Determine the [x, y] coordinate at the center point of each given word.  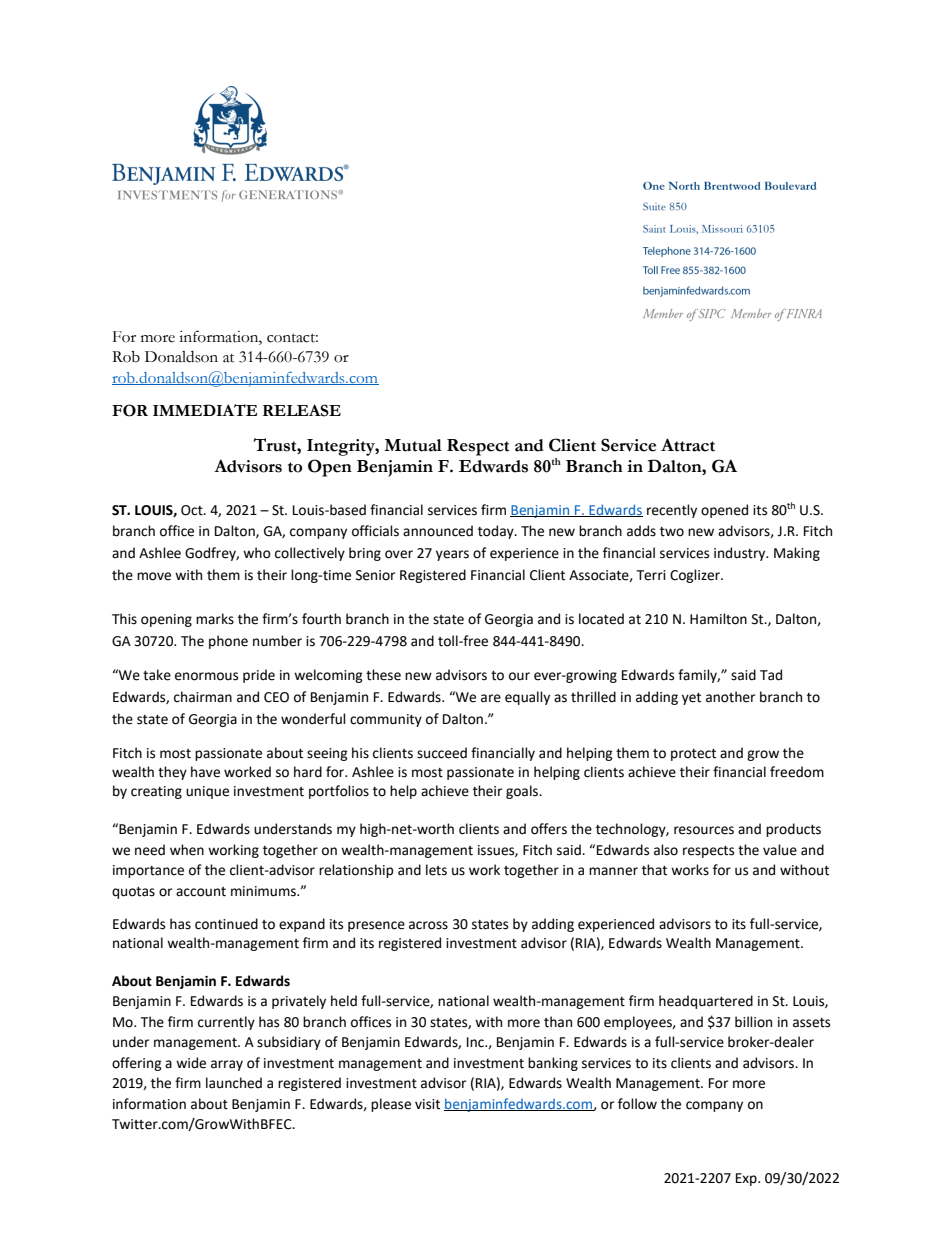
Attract [688, 445]
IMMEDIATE [205, 410]
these [383, 675]
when [187, 850]
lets [436, 870]
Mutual [413, 445]
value [780, 850]
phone [228, 642]
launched [234, 1083]
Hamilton [718, 619]
